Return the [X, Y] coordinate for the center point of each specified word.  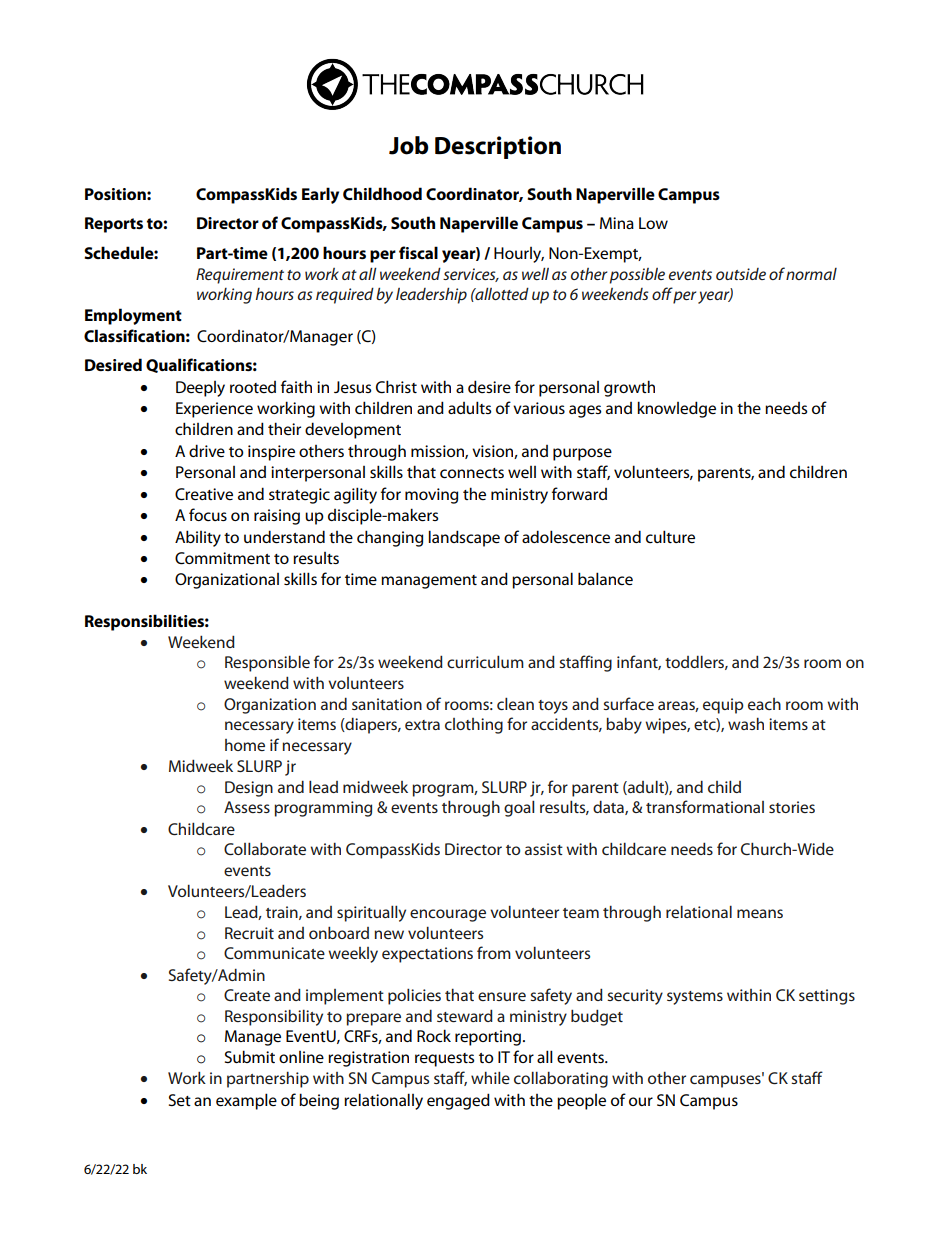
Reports [114, 225]
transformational [705, 806]
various [539, 408]
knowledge [676, 409]
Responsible [267, 664]
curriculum [485, 661]
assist [544, 849]
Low [653, 223]
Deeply [200, 389]
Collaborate [265, 848]
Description [498, 147]
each [764, 704]
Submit [250, 1056]
